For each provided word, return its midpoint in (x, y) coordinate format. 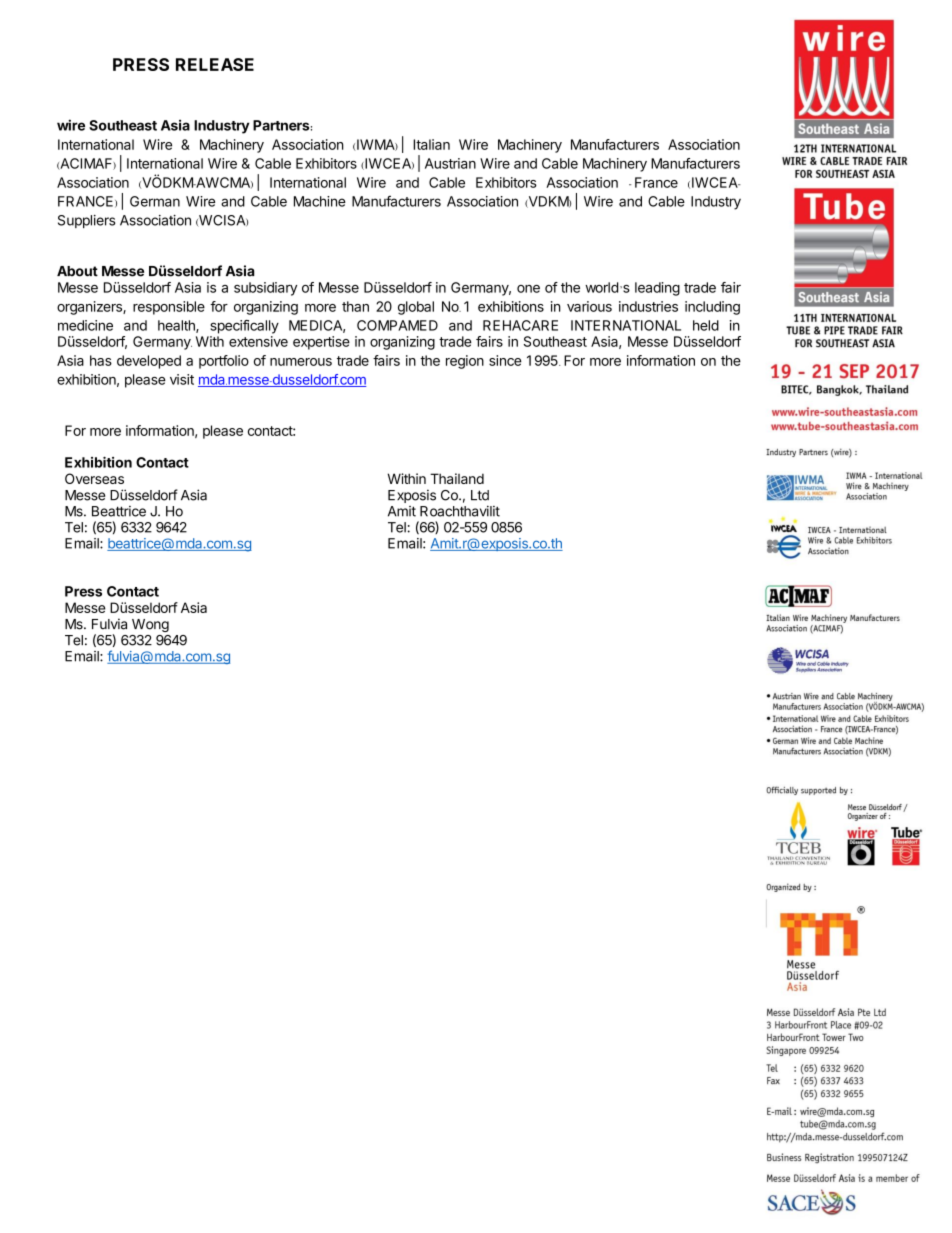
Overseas (94, 478)
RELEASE (215, 64)
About (77, 271)
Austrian (450, 163)
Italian (431, 144)
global (416, 308)
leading (657, 289)
